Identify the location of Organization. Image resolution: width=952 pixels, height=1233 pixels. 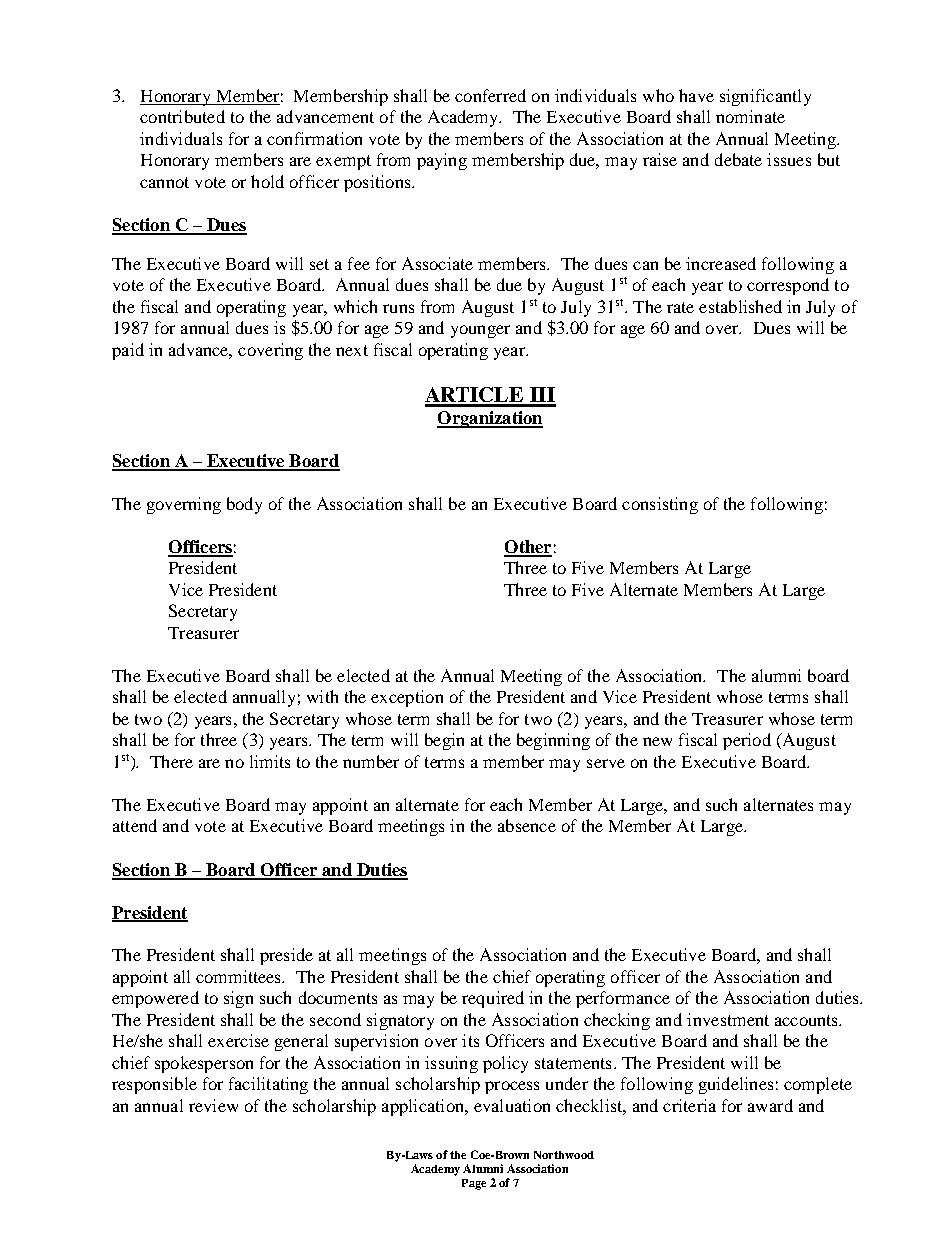
(490, 419).
